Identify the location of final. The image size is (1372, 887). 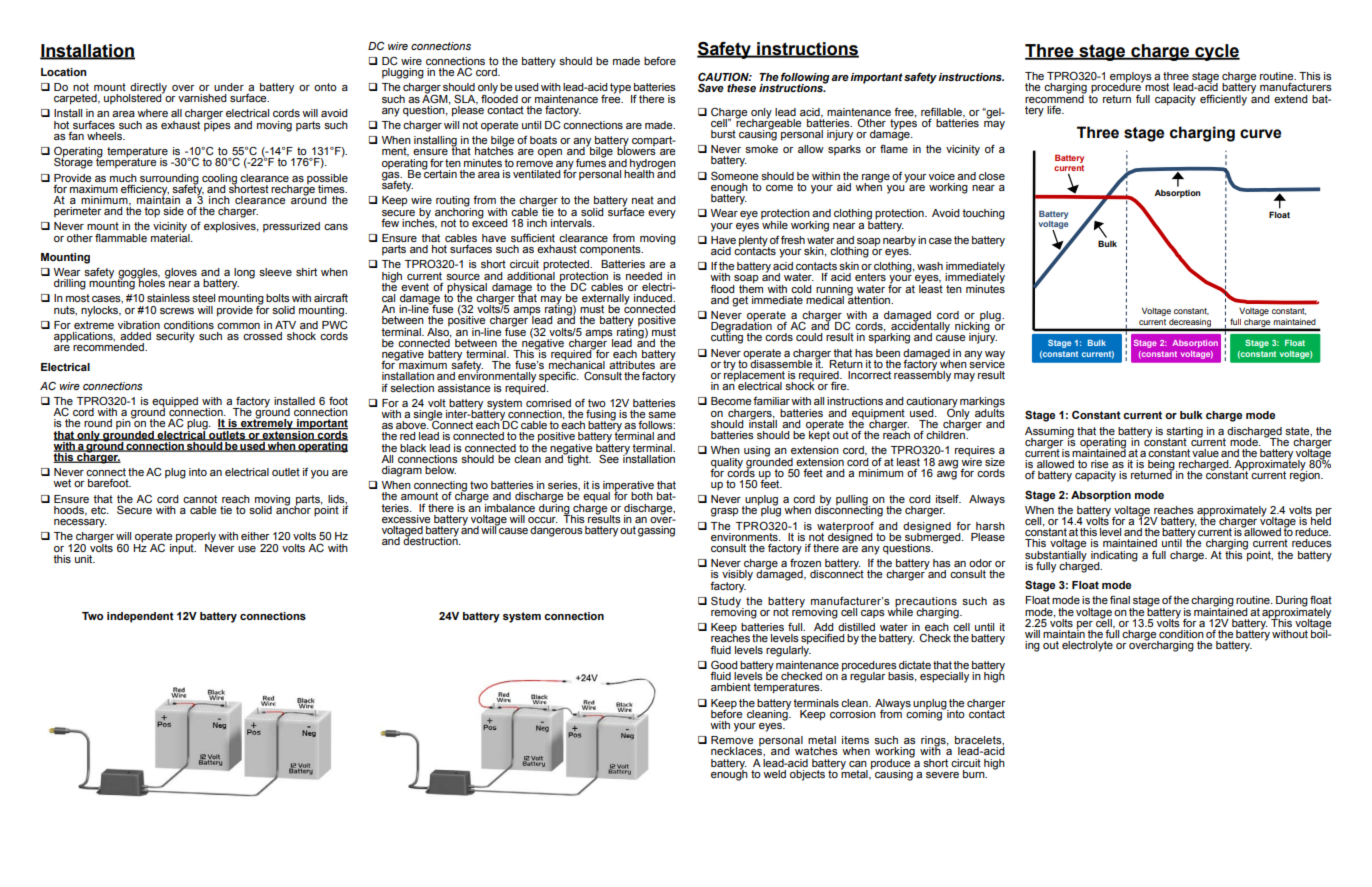
(1120, 599).
